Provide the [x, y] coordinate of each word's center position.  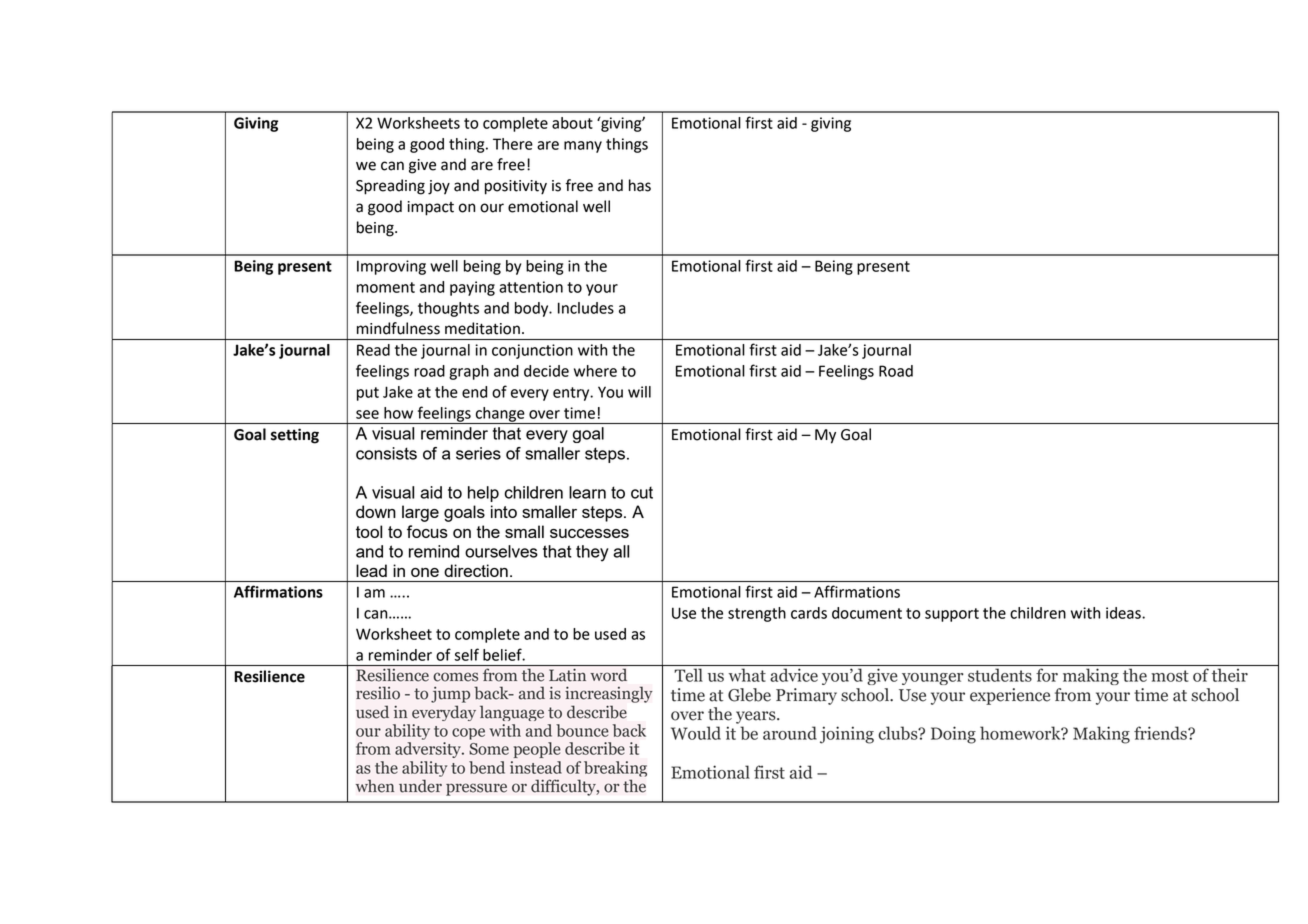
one [425, 572]
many [583, 147]
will [639, 392]
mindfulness [398, 328]
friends [1161, 733]
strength [757, 614]
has [640, 185]
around [790, 733]
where [595, 371]
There [513, 144]
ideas [1124, 613]
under [420, 786]
